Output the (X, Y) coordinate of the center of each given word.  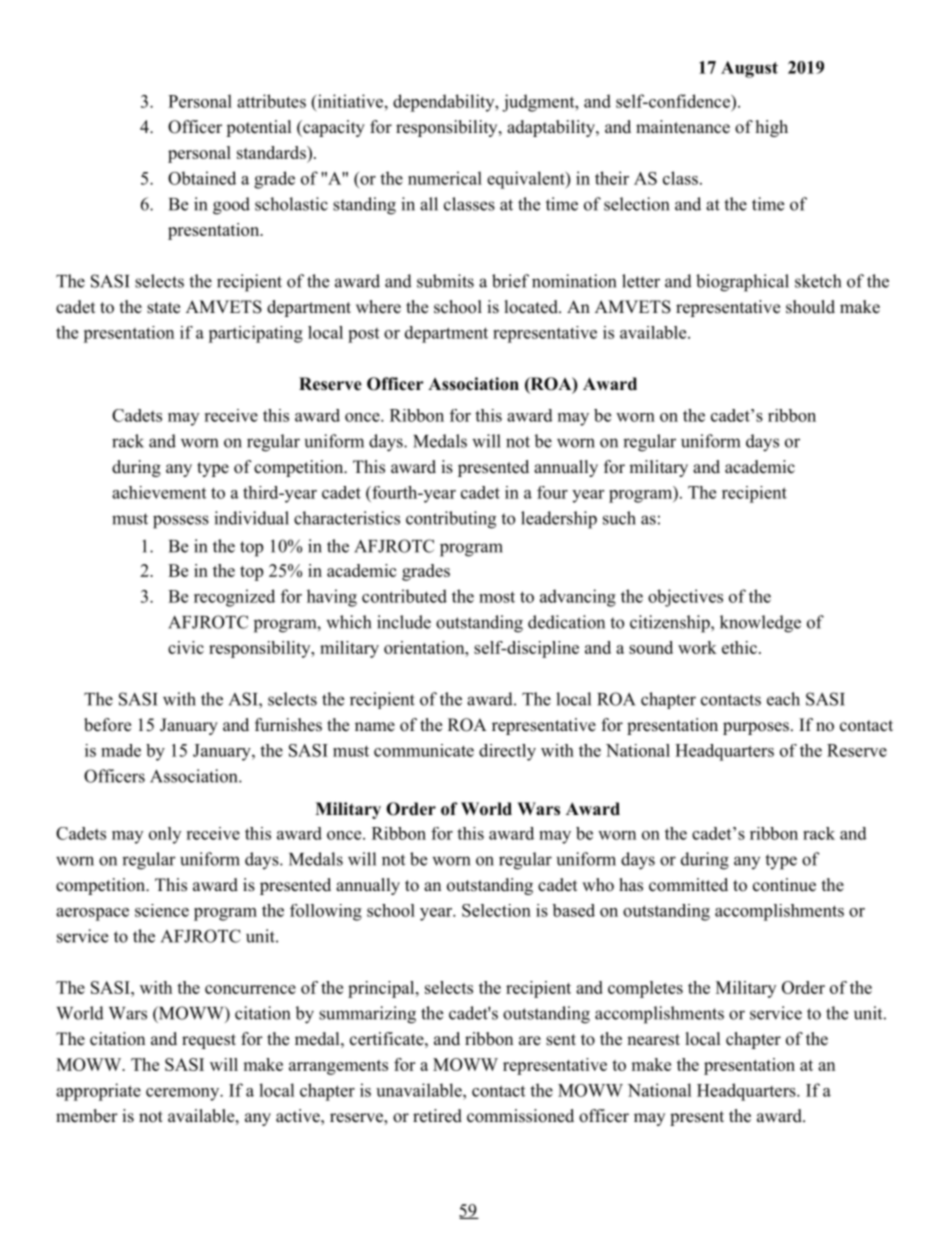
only (165, 835)
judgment (539, 103)
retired (437, 1116)
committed (688, 885)
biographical (742, 283)
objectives (685, 598)
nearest (653, 1040)
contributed (404, 596)
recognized (234, 598)
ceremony (183, 1094)
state (163, 308)
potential (259, 128)
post (363, 335)
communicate (424, 750)
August (749, 69)
